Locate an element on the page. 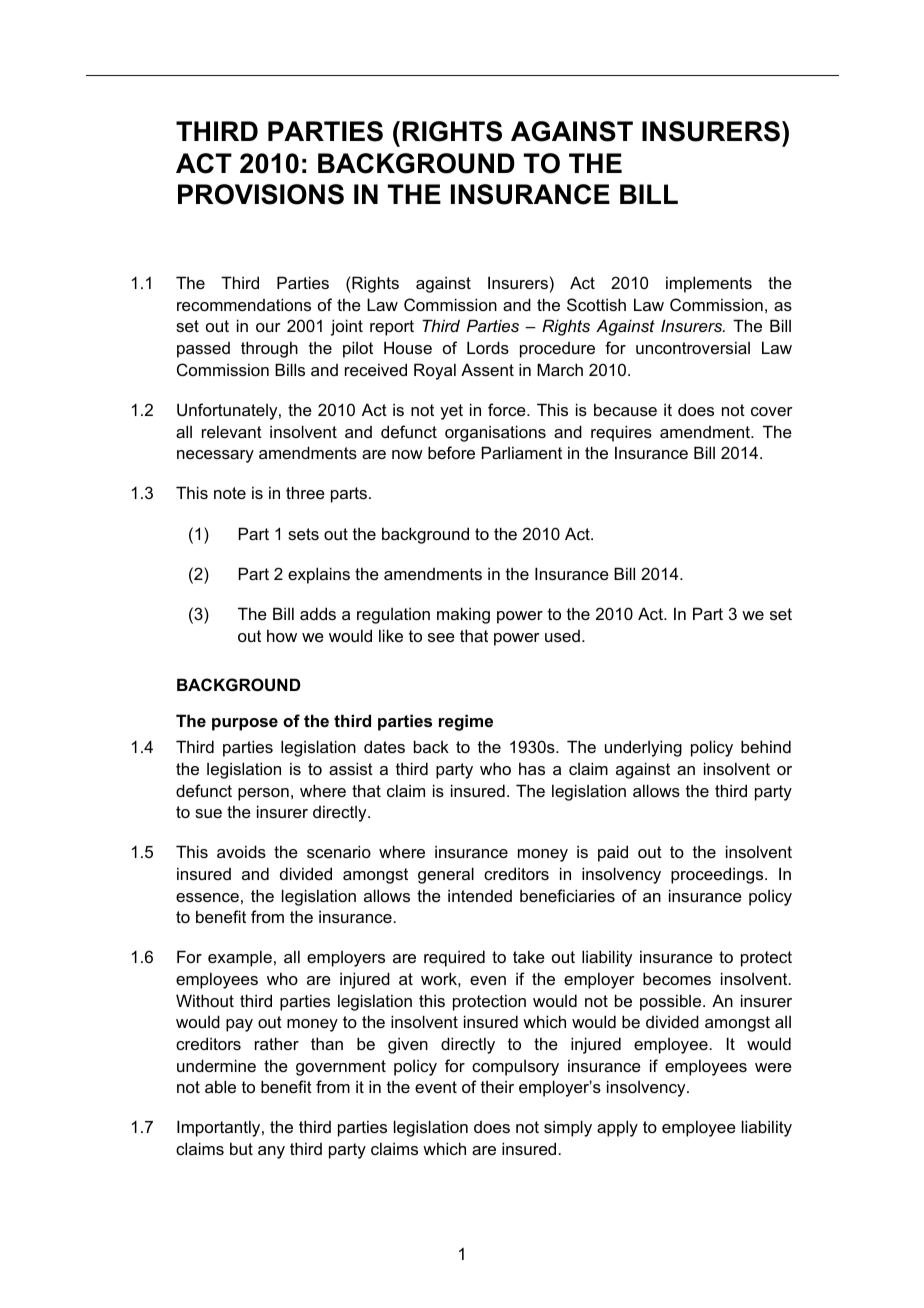 Image resolution: width=924 pixels, height=1308 pixels. how is located at coordinates (282, 635).
